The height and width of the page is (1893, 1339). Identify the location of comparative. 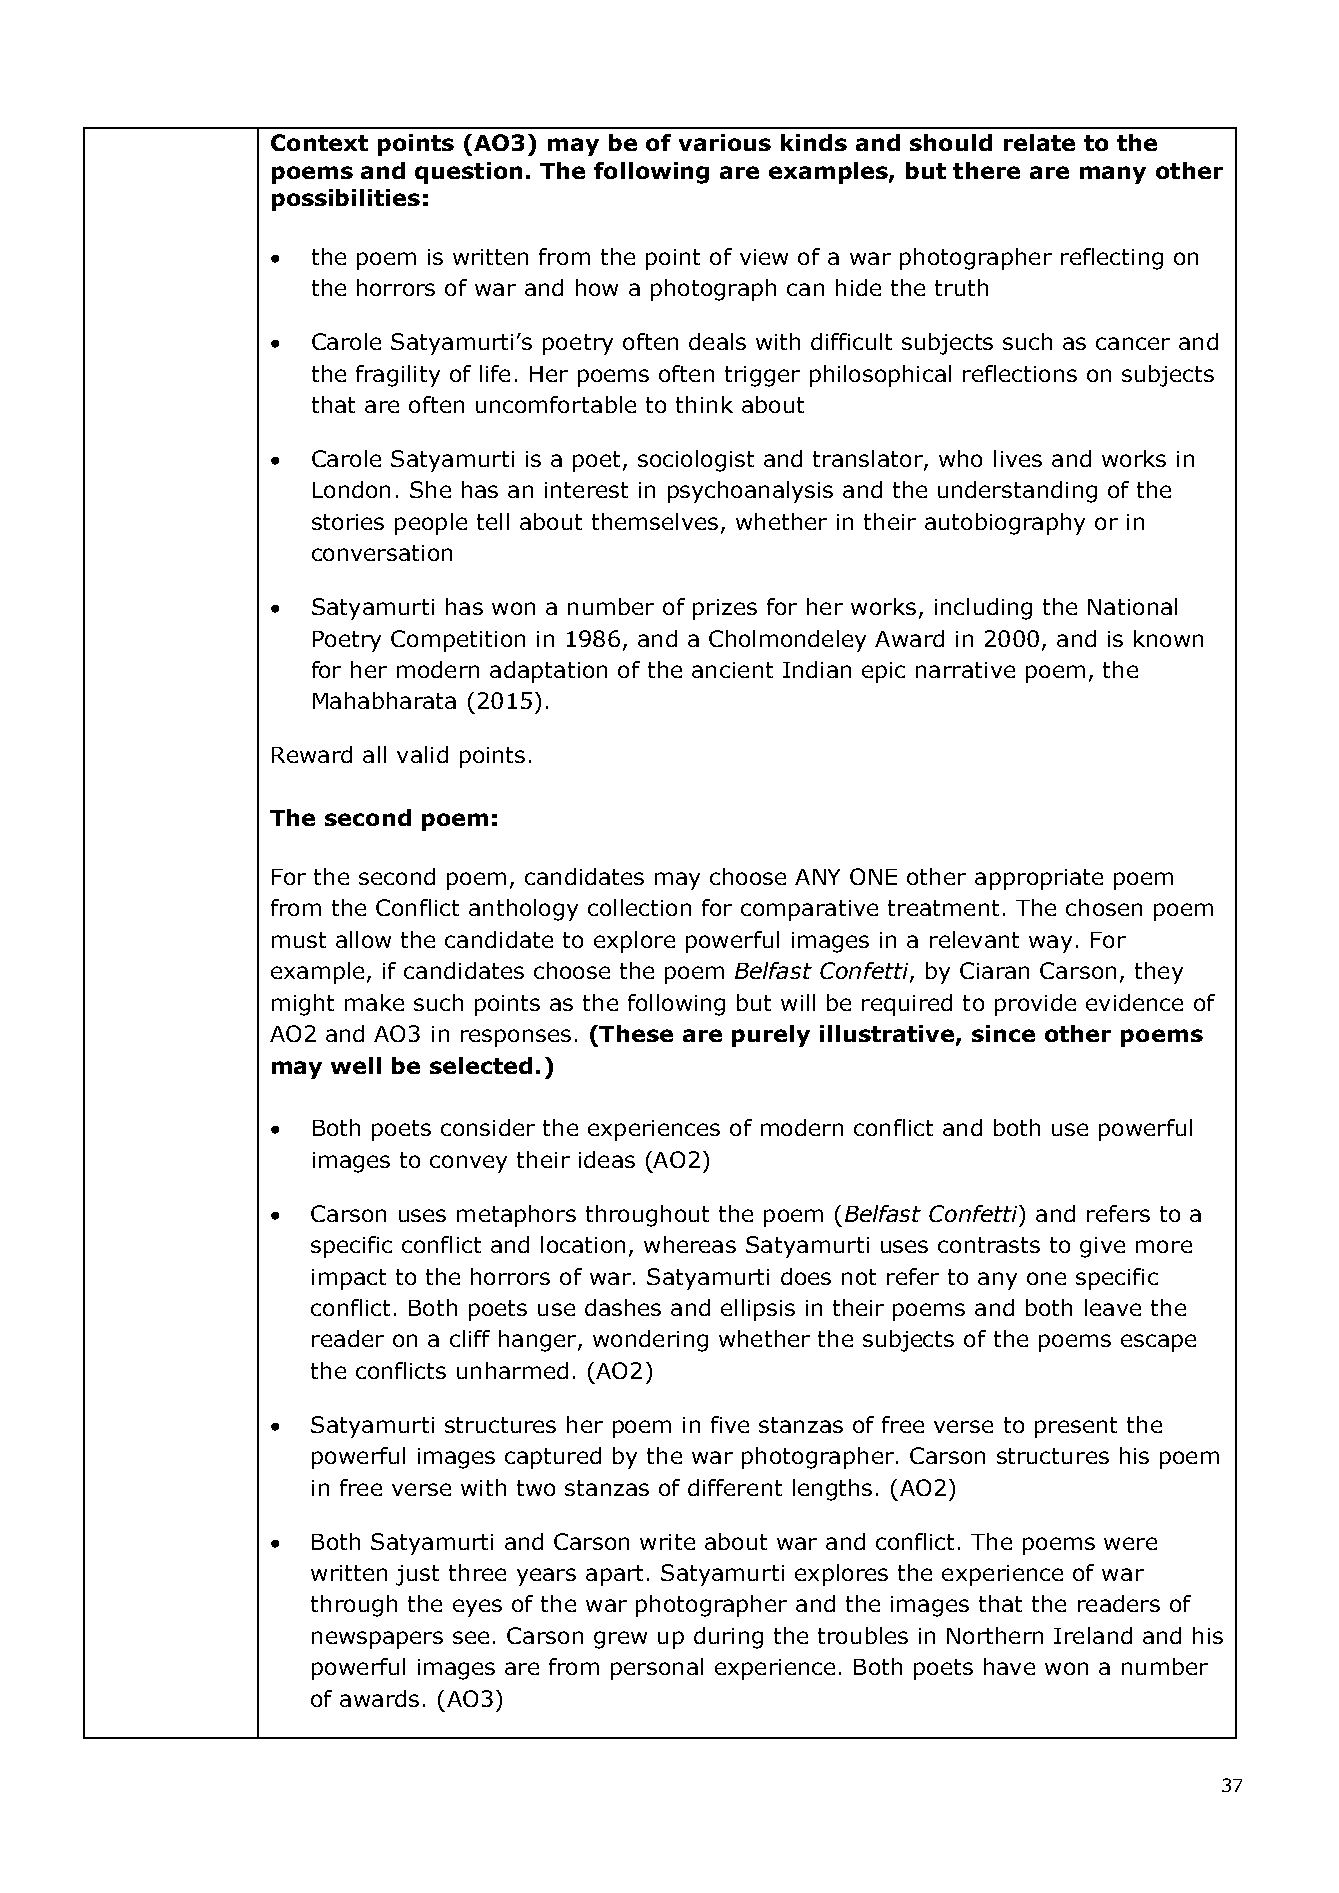
(809, 910).
